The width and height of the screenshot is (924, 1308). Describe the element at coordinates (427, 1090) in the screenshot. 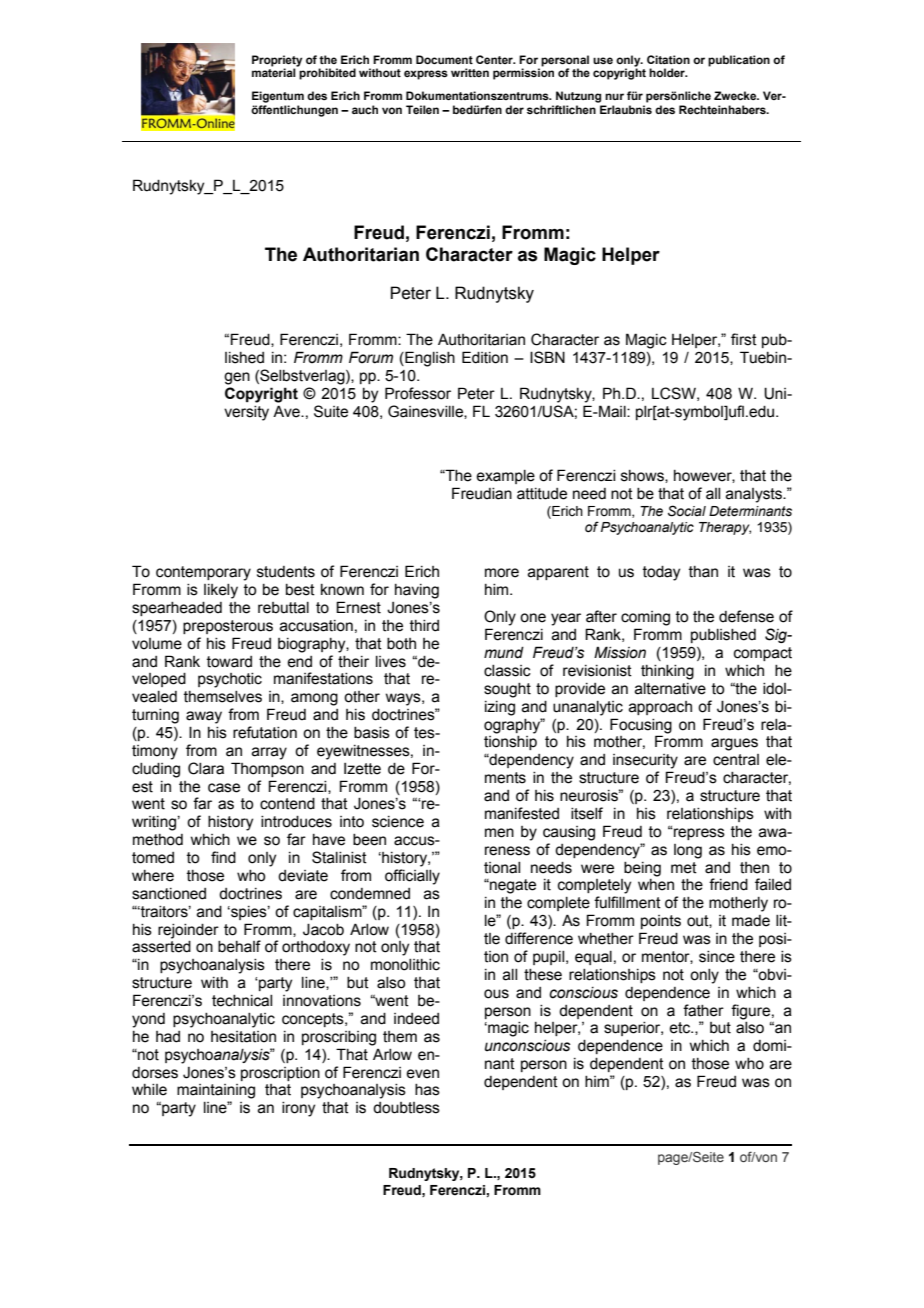

I see `has` at that location.
